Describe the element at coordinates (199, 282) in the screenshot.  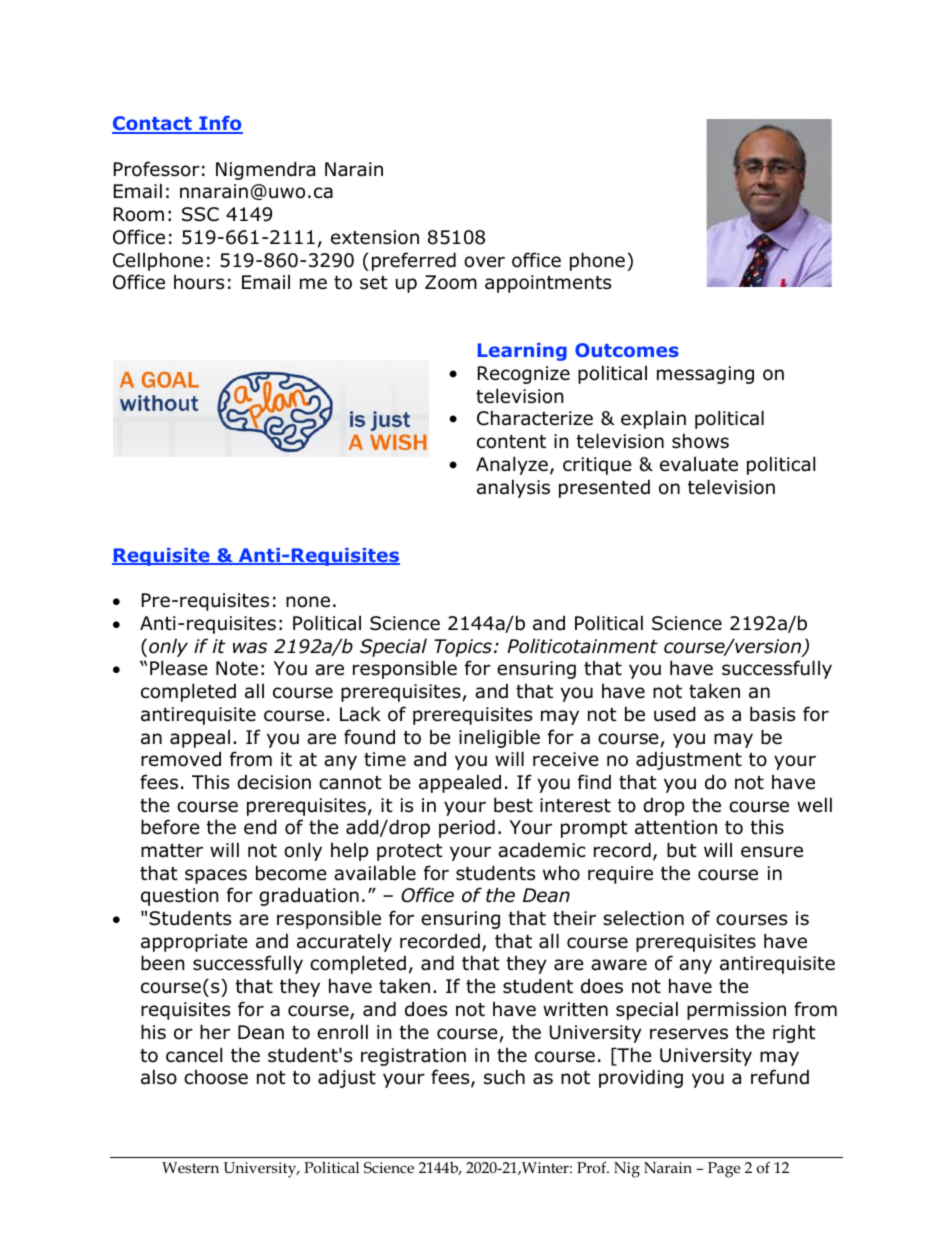
I see `hours` at that location.
